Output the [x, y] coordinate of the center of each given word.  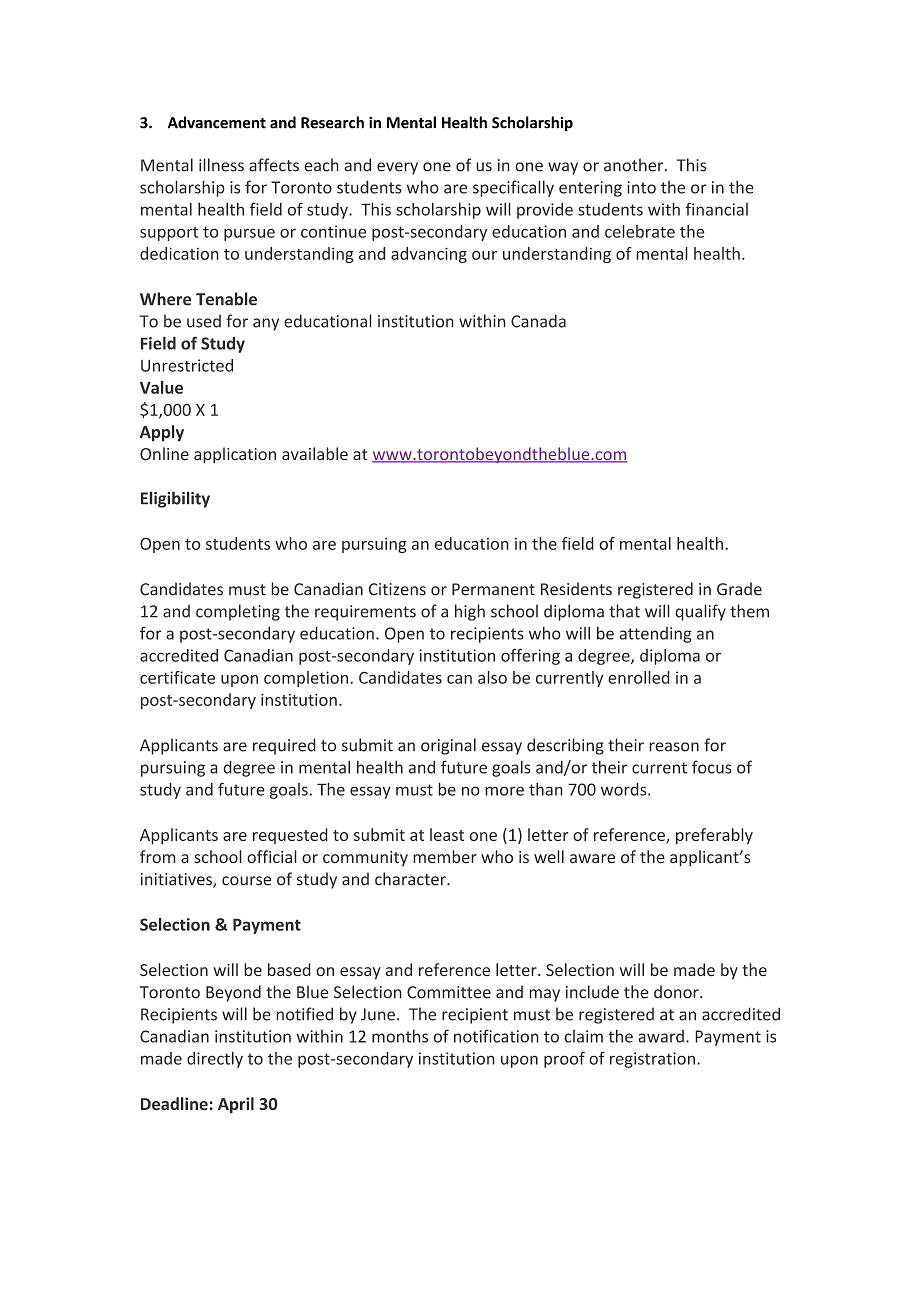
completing [238, 612]
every [397, 168]
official [272, 857]
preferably [714, 836]
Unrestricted [187, 365]
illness [221, 165]
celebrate [640, 231]
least [447, 834]
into [641, 187]
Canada [538, 321]
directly [215, 1060]
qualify [700, 612]
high [470, 612]
